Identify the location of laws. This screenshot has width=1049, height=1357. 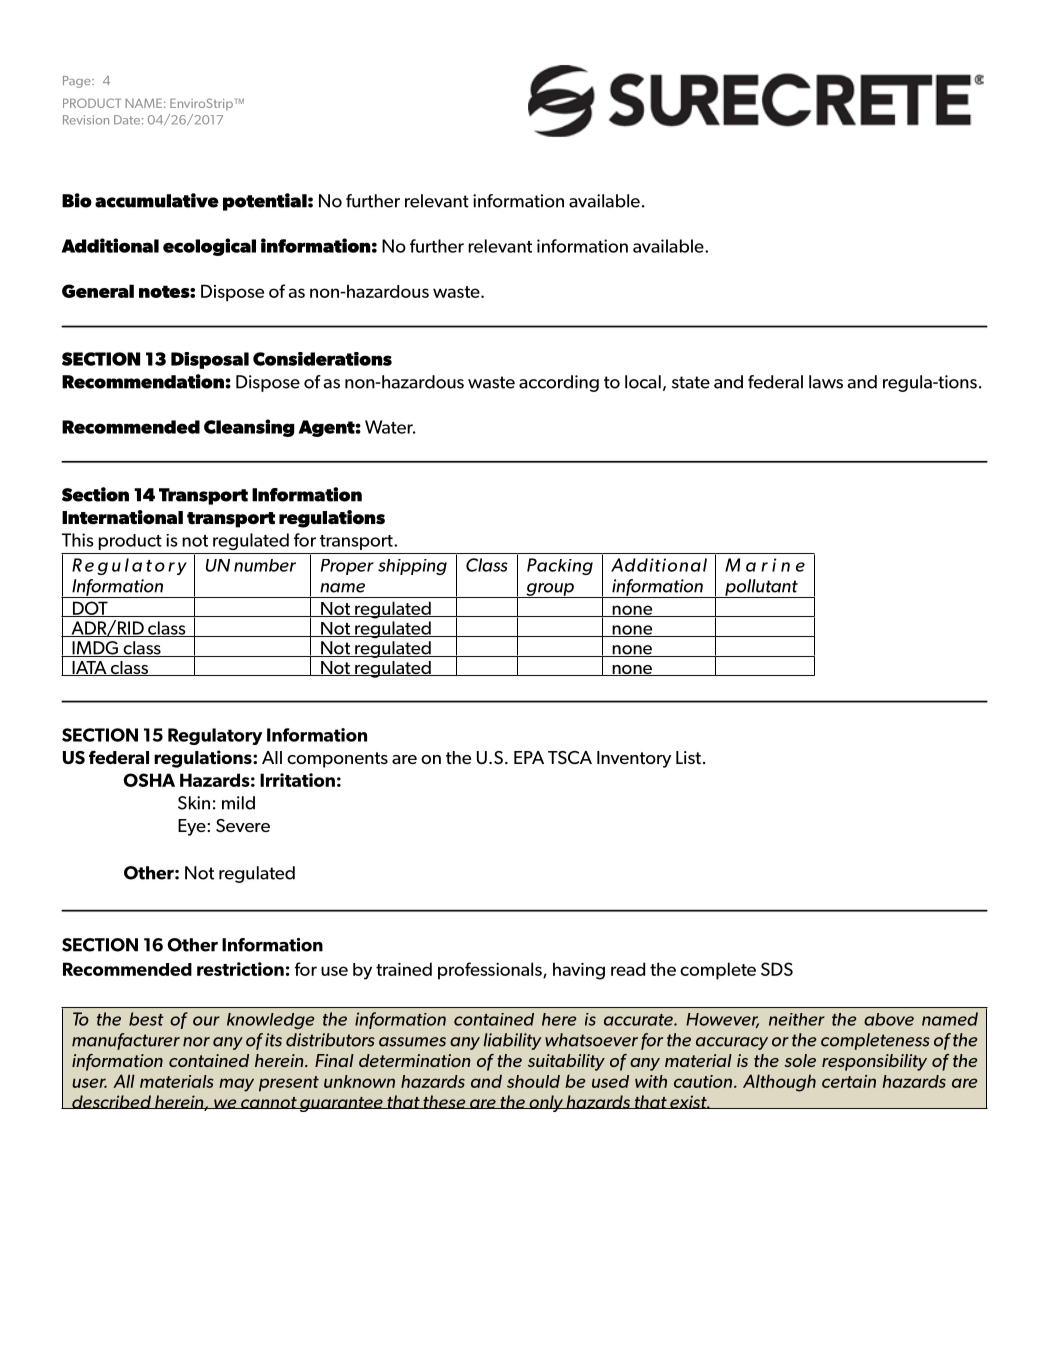
(826, 382).
